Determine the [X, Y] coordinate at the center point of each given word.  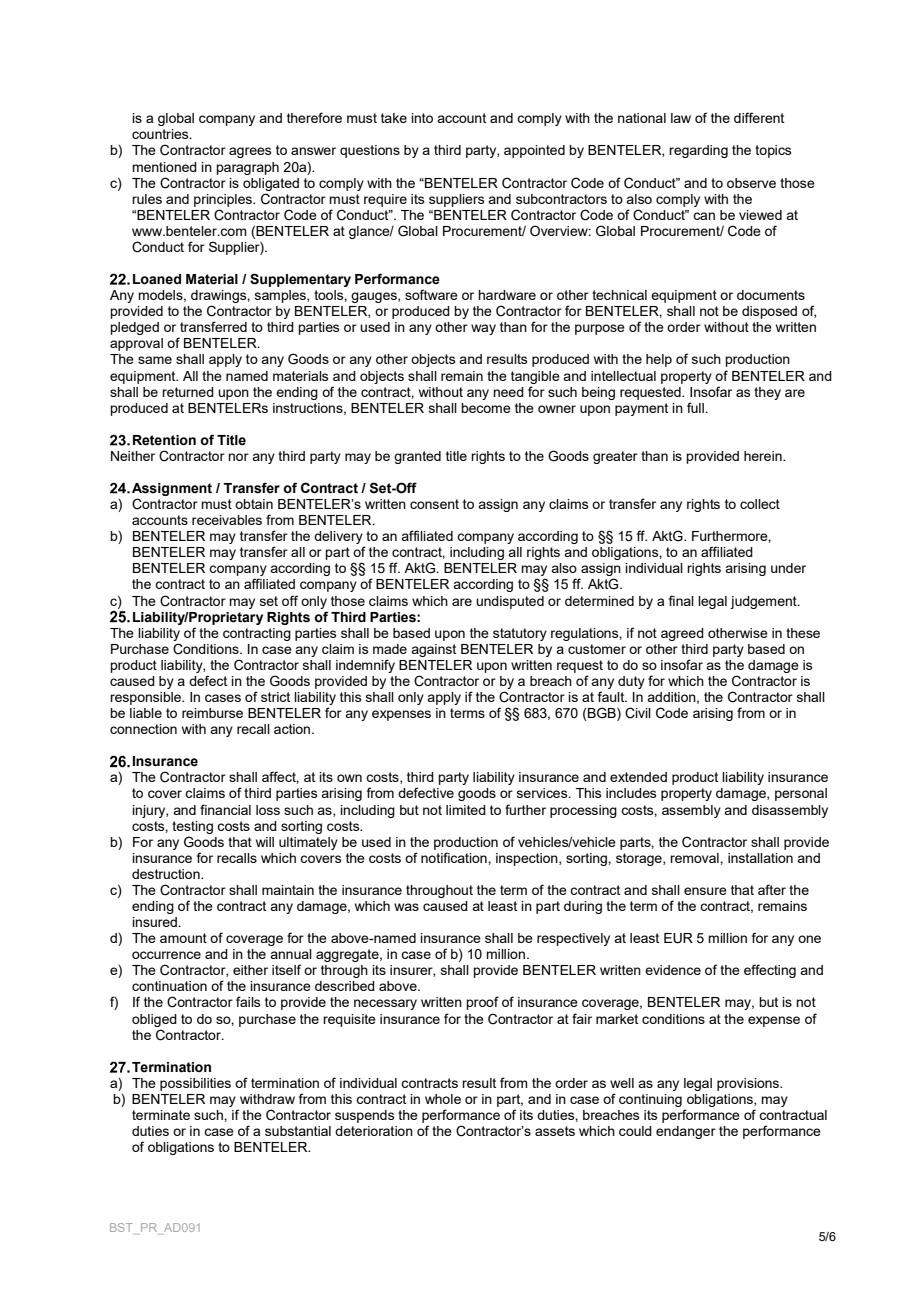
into [422, 118]
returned [188, 392]
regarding [698, 151]
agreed [682, 634]
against [433, 650]
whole [443, 1099]
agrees [250, 152]
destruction [167, 874]
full [696, 407]
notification [455, 857]
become [486, 408]
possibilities [195, 1084]
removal [695, 858]
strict [275, 697]
